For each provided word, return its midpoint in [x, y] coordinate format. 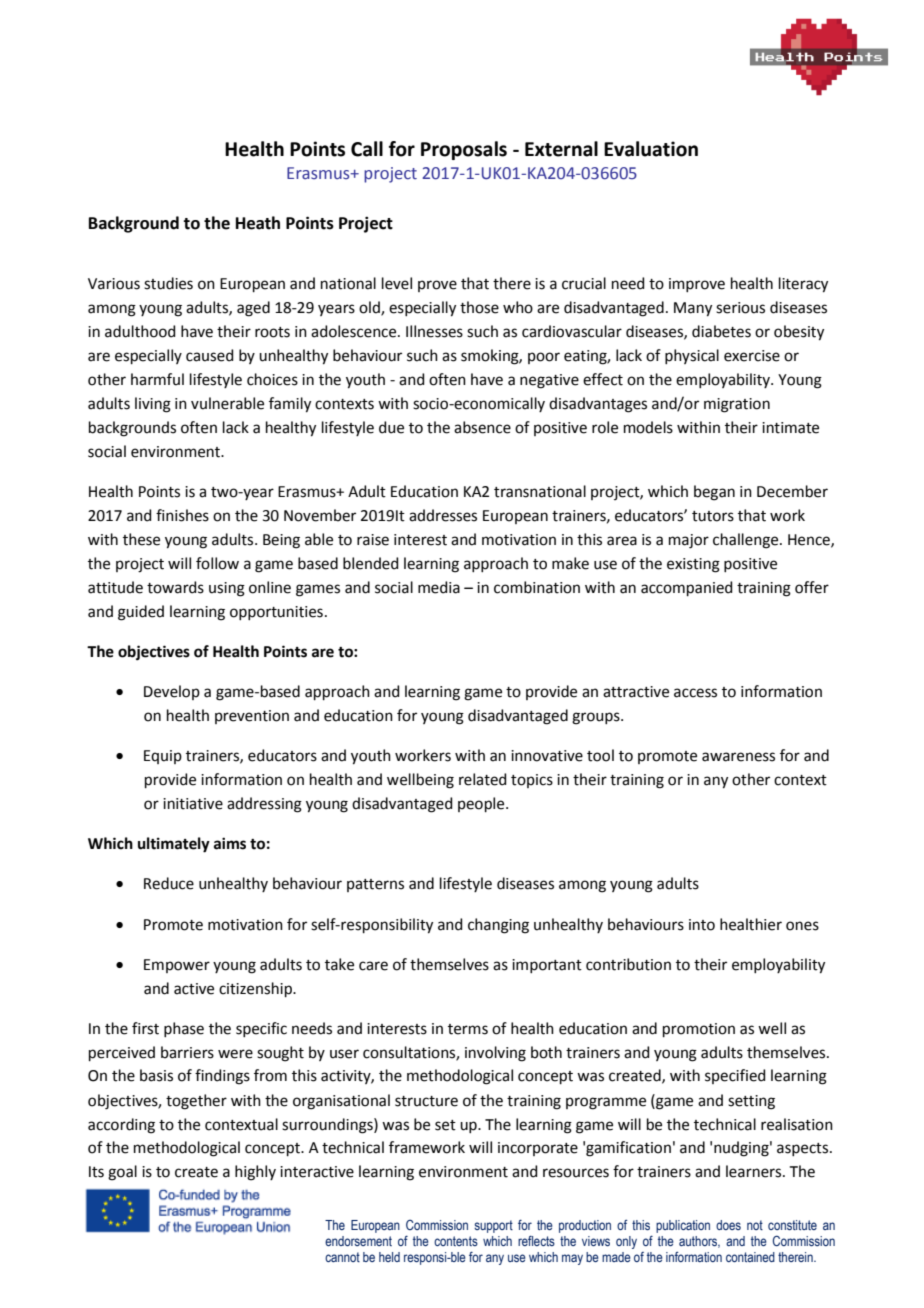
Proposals [464, 150]
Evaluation [651, 149]
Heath [258, 223]
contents [456, 1241]
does [728, 1225]
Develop [172, 692]
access [695, 693]
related [483, 779]
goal [122, 1173]
